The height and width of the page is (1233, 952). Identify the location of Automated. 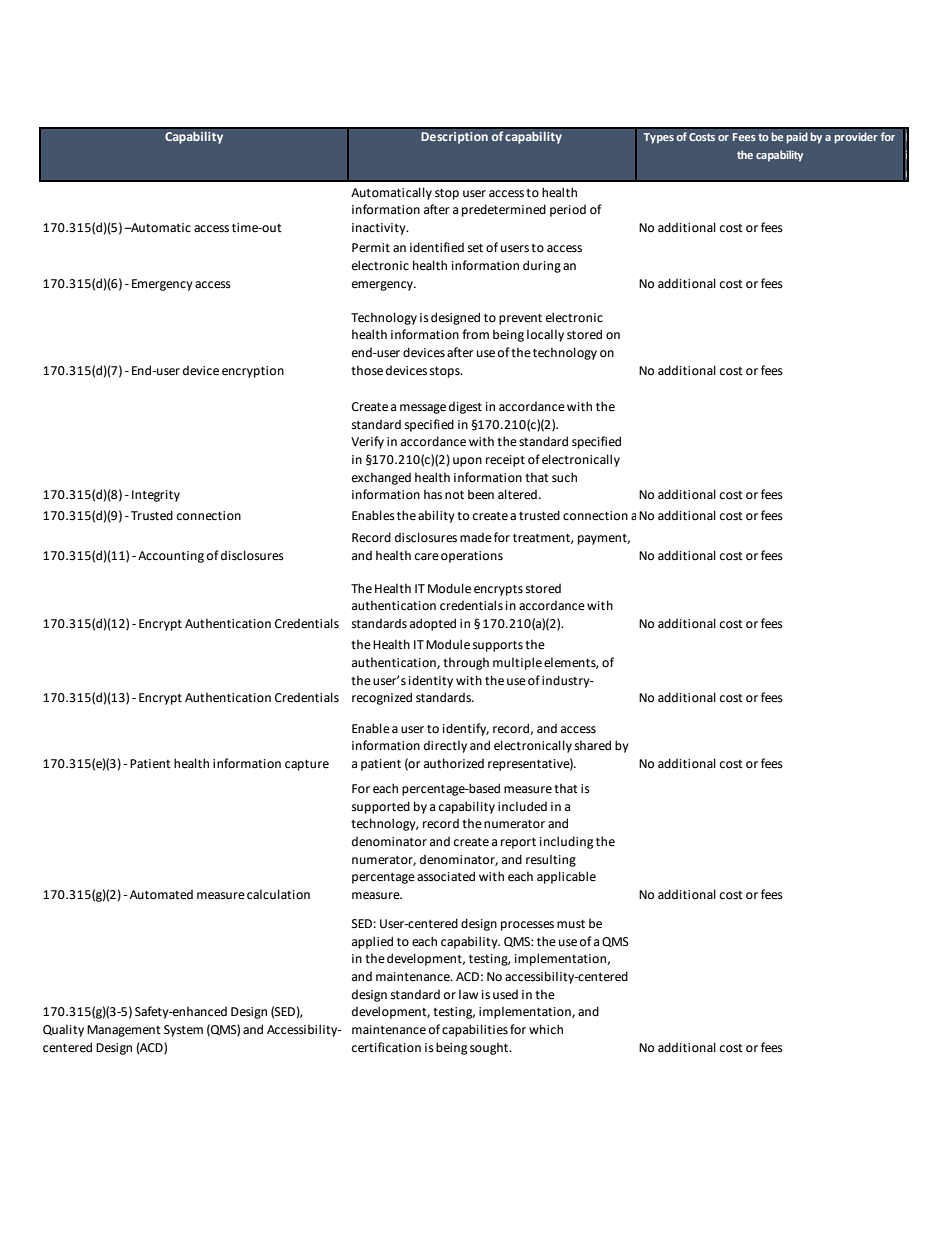
(161, 895).
